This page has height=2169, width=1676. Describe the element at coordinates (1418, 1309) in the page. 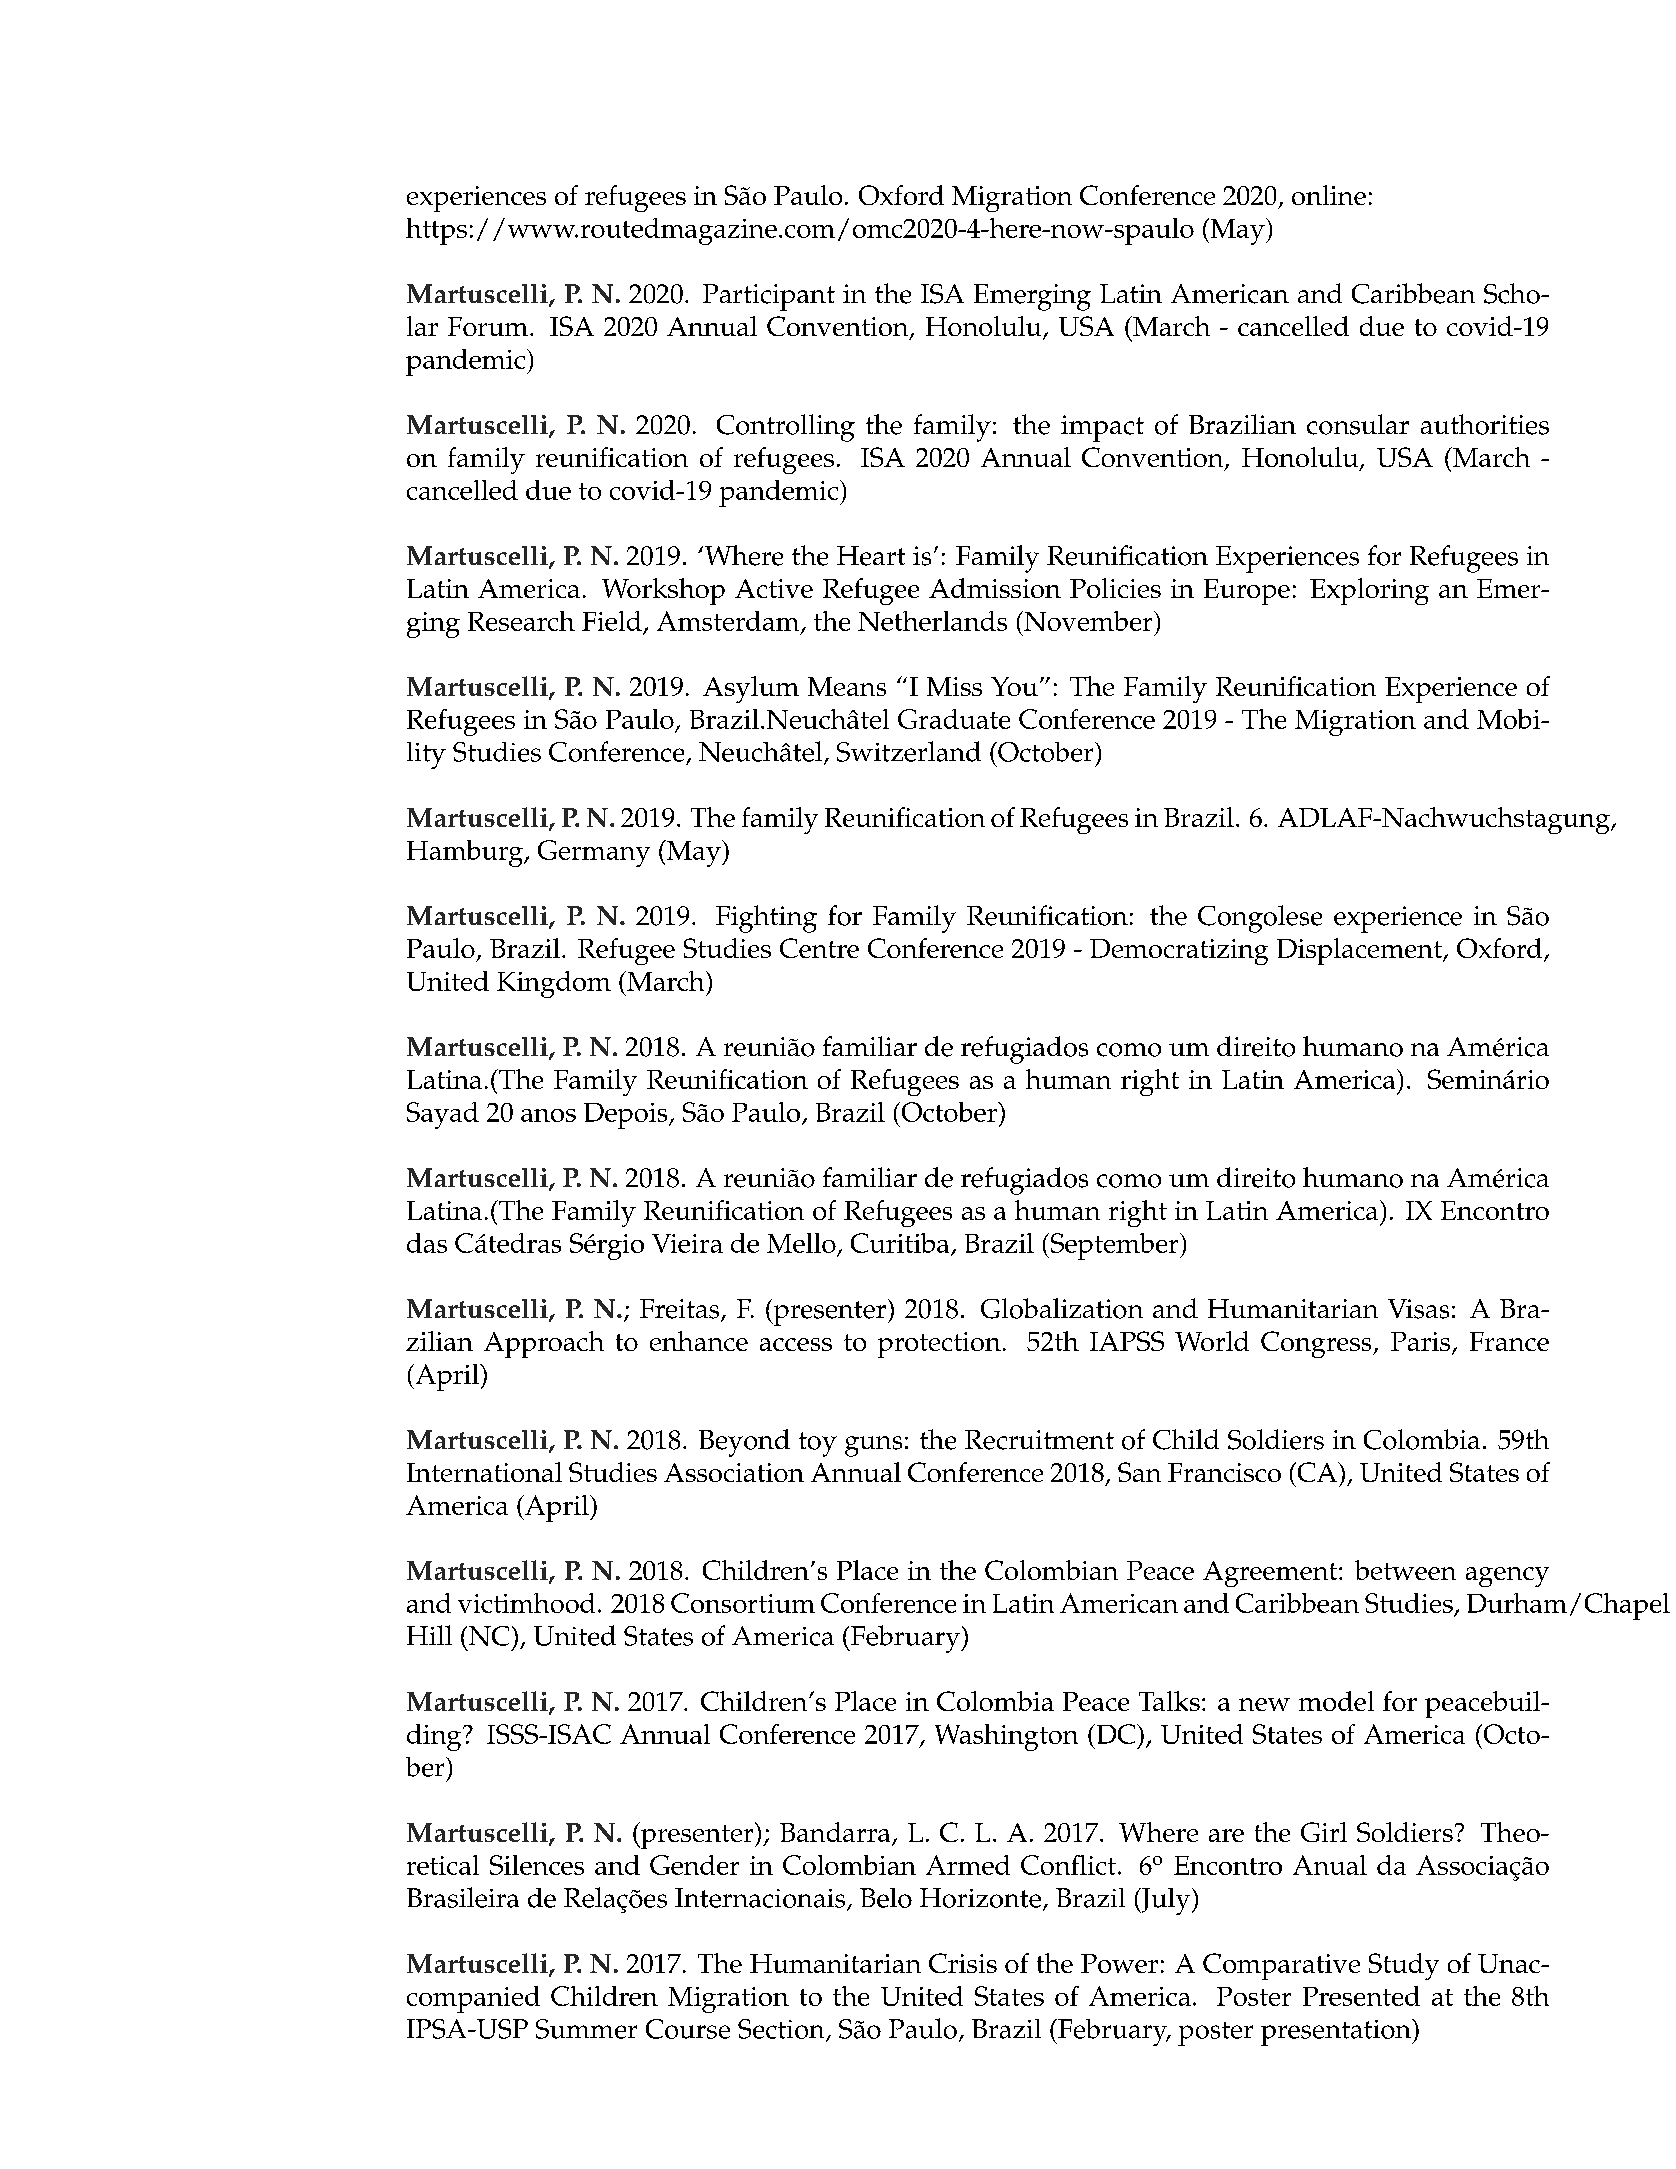

I see `Visas` at that location.
